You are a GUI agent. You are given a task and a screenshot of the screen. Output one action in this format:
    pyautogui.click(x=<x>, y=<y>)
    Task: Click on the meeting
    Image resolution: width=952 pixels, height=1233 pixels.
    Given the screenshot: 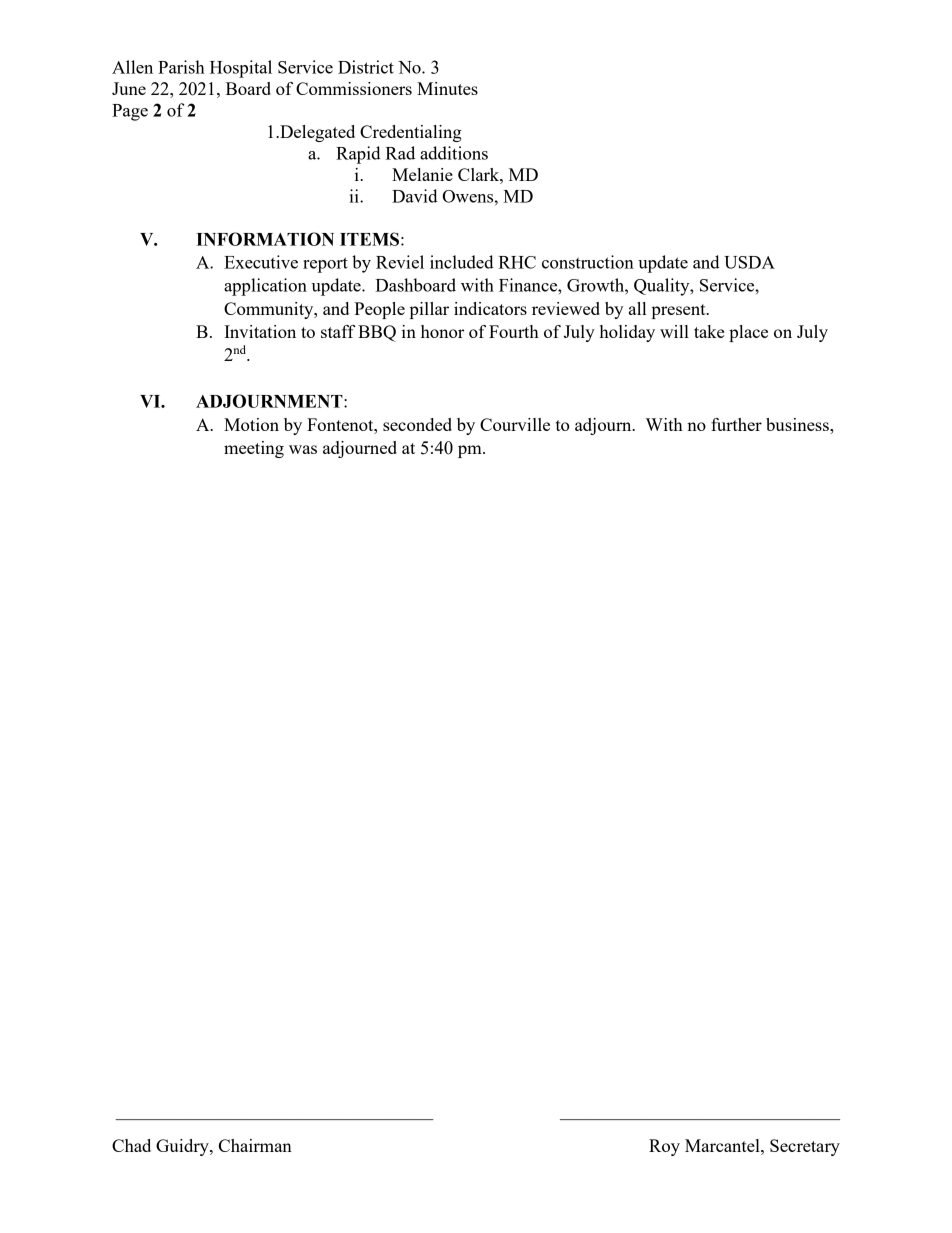 What is the action you would take?
    pyautogui.click(x=254, y=449)
